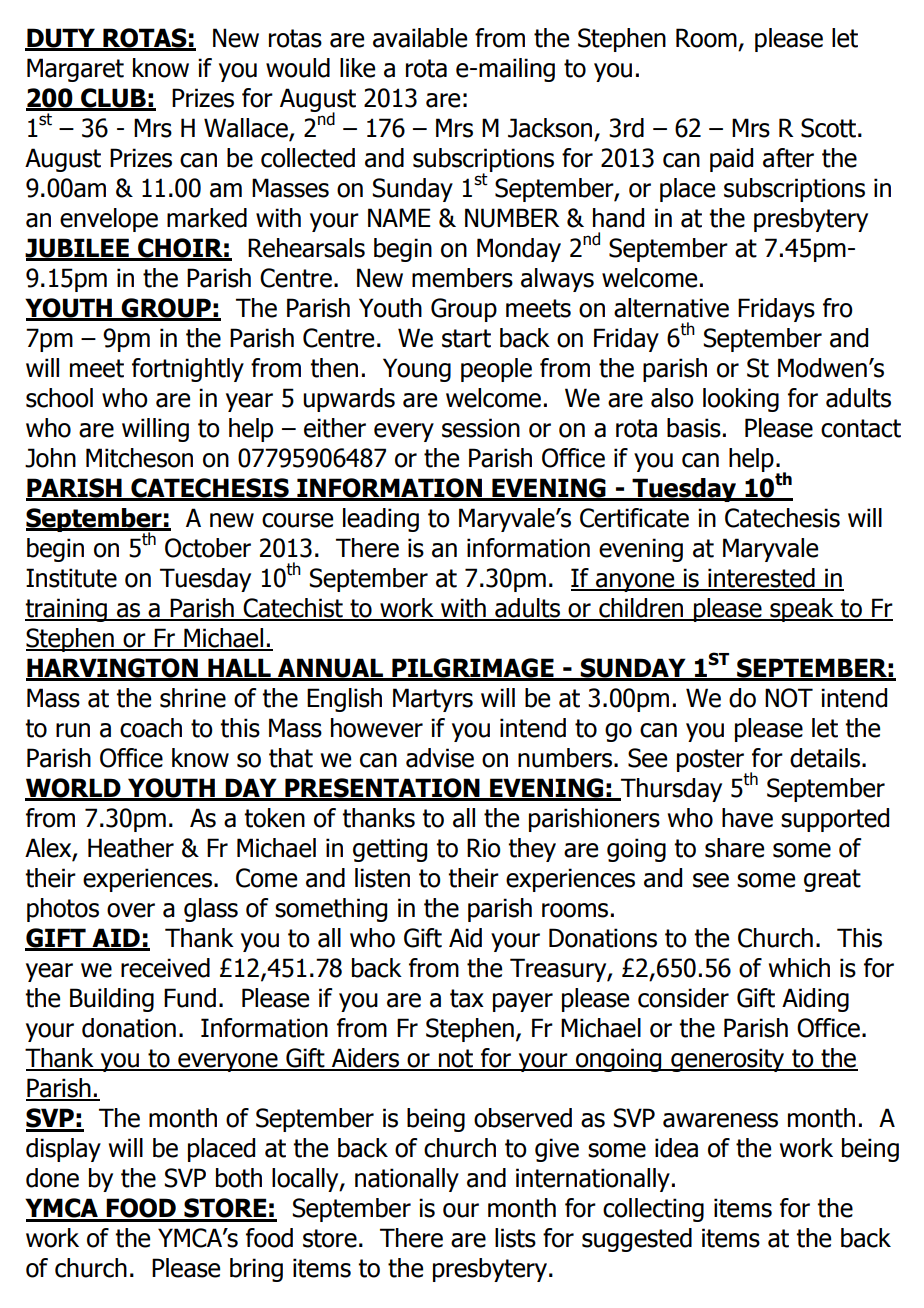 The width and height of the page is (924, 1308). Describe the element at coordinates (473, 669) in the page. I see `PILGRIMAGE` at that location.
